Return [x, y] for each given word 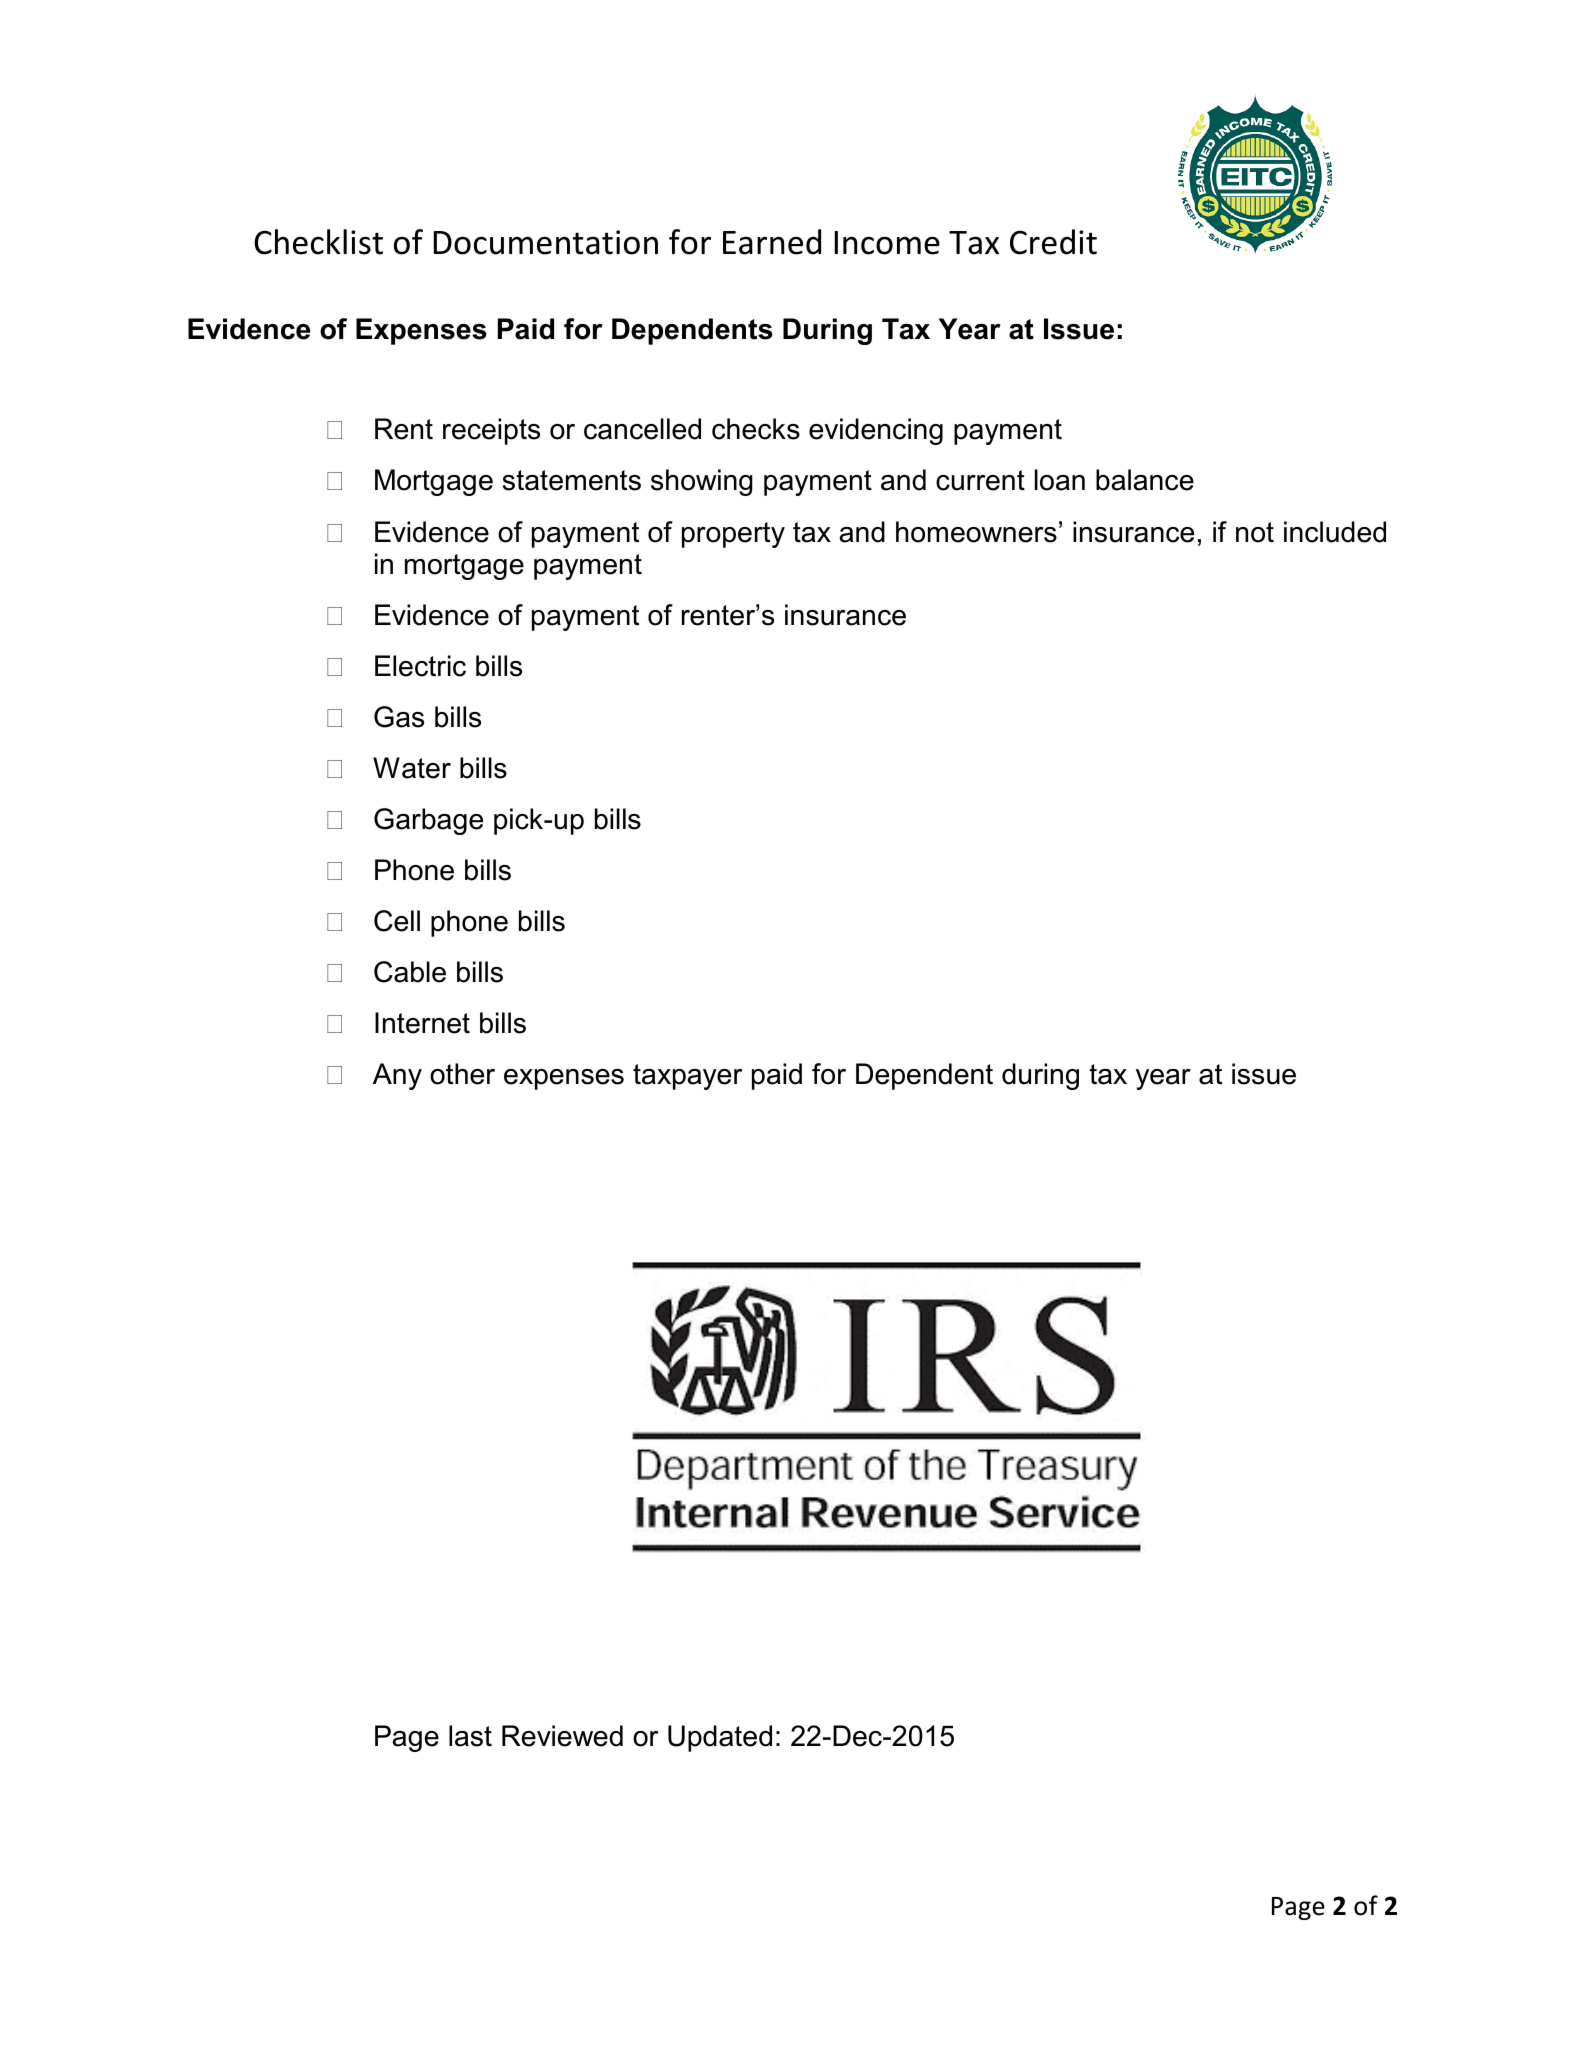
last [470, 1736]
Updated [720, 1738]
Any [397, 1076]
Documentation [545, 242]
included [1335, 532]
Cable [410, 972]
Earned [772, 242]
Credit [1053, 242]
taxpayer [687, 1077]
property [733, 535]
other [462, 1074]
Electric [420, 666]
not [1255, 532]
